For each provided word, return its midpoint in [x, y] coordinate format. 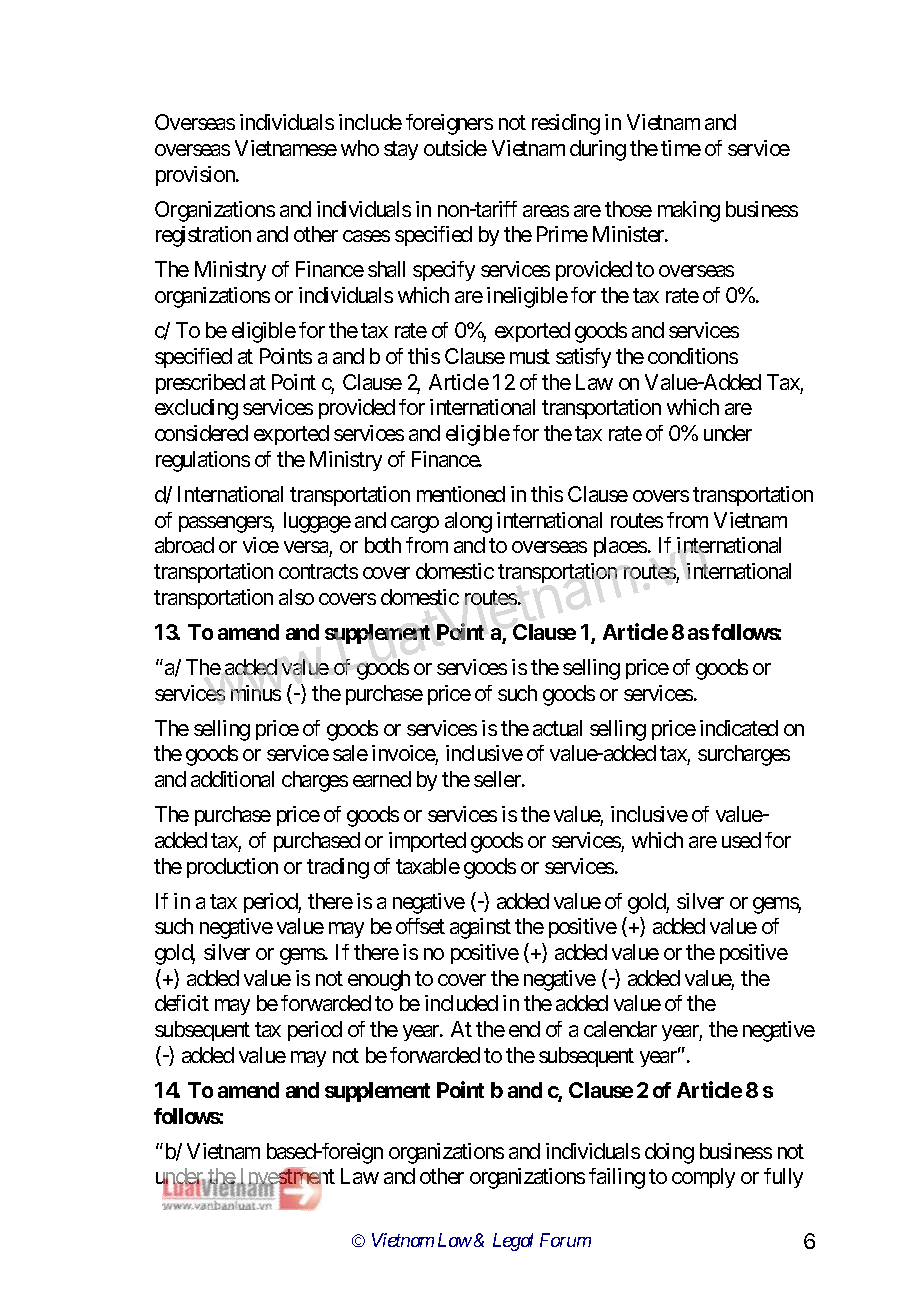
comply [703, 1178]
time [681, 148]
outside [455, 148]
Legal [513, 1242]
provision [196, 176]
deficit [182, 1003]
